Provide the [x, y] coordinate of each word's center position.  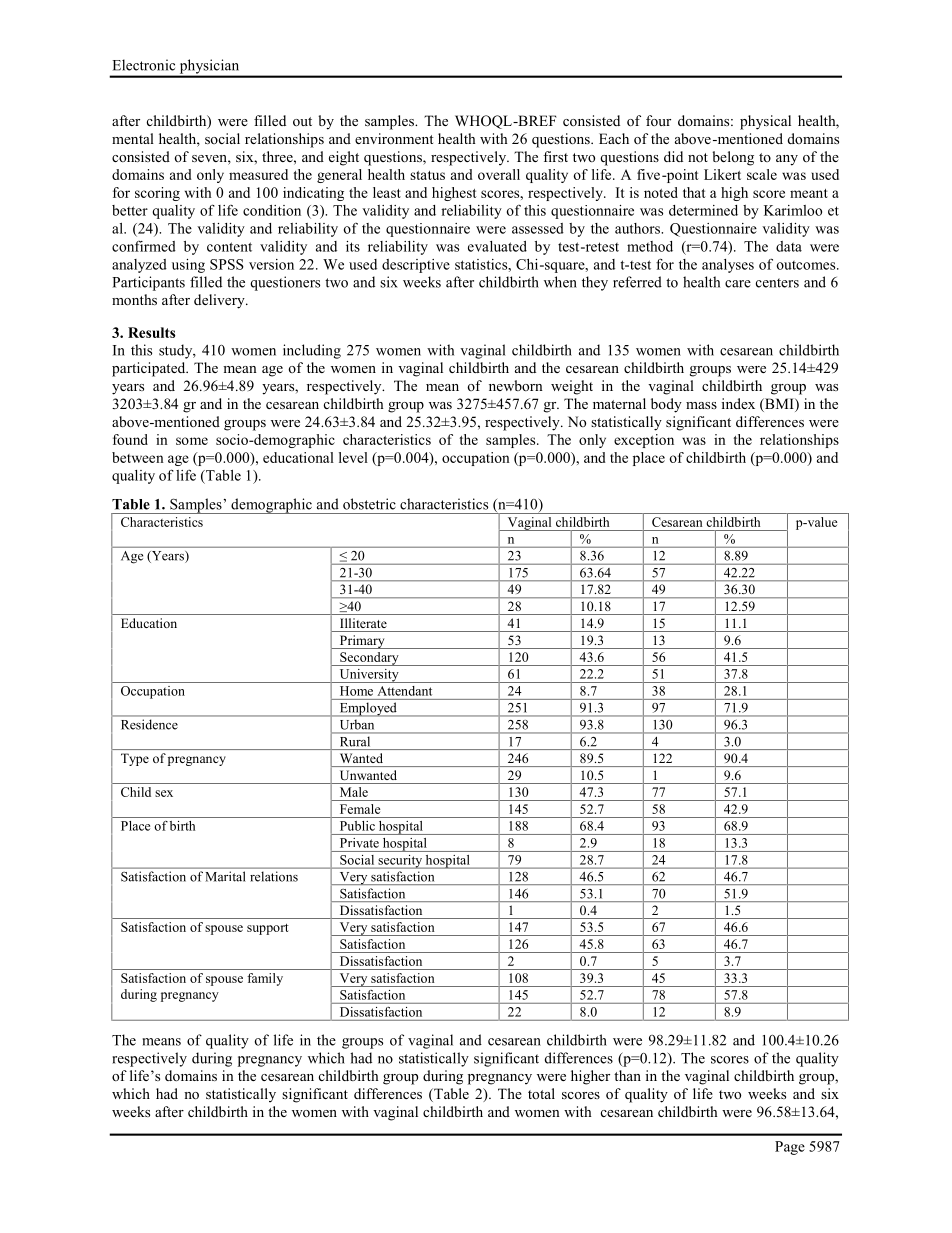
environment [394, 138]
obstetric [369, 504]
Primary [362, 642]
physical [765, 122]
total [541, 1093]
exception [644, 441]
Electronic [144, 65]
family [265, 979]
